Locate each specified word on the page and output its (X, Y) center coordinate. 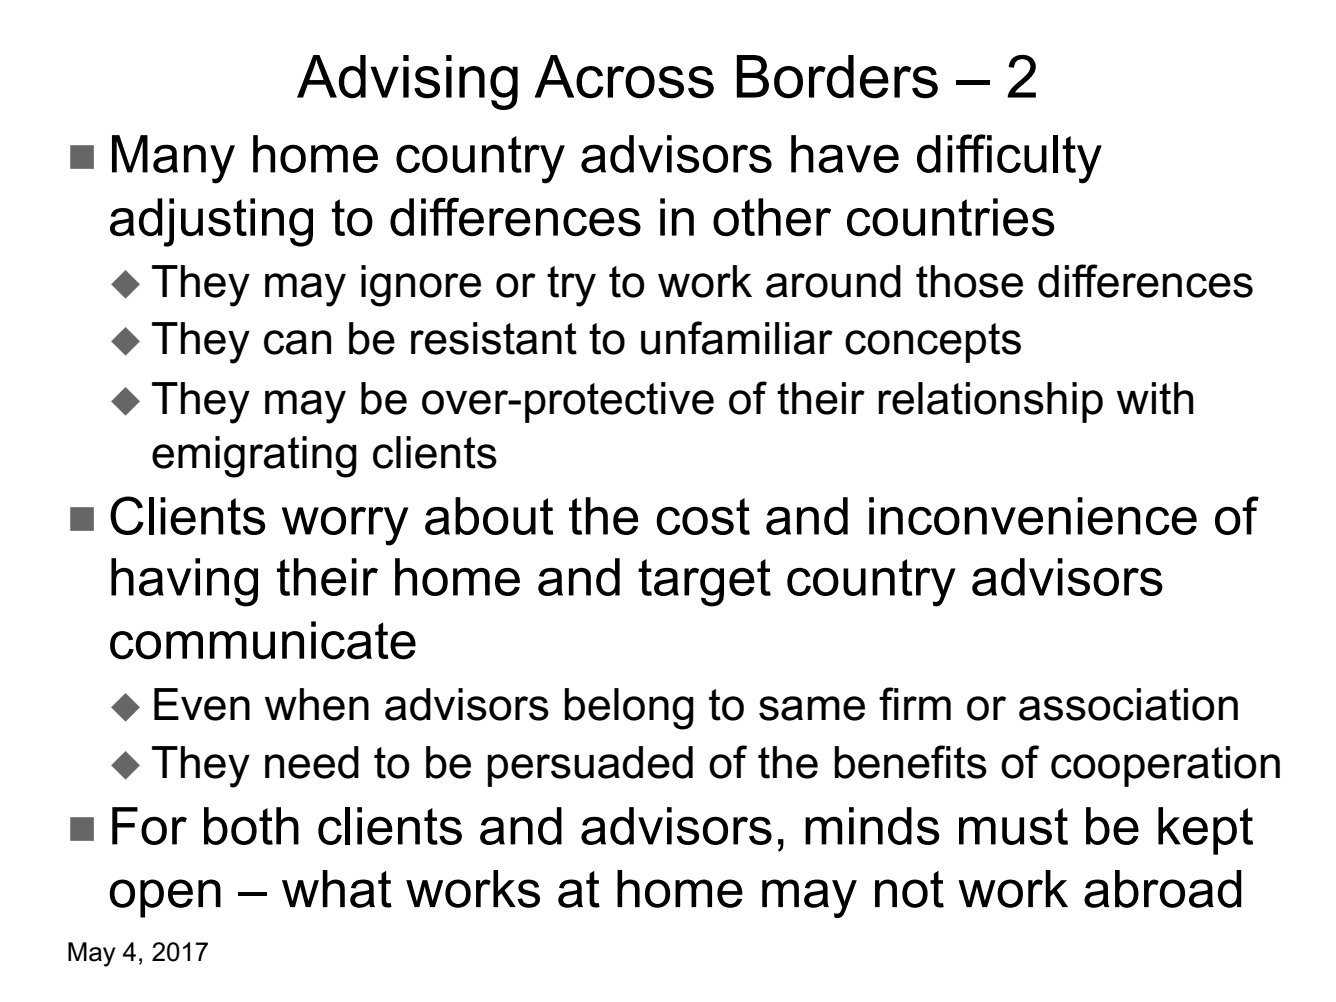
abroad (1163, 889)
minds (872, 826)
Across (624, 77)
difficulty (1009, 159)
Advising (407, 82)
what (337, 889)
